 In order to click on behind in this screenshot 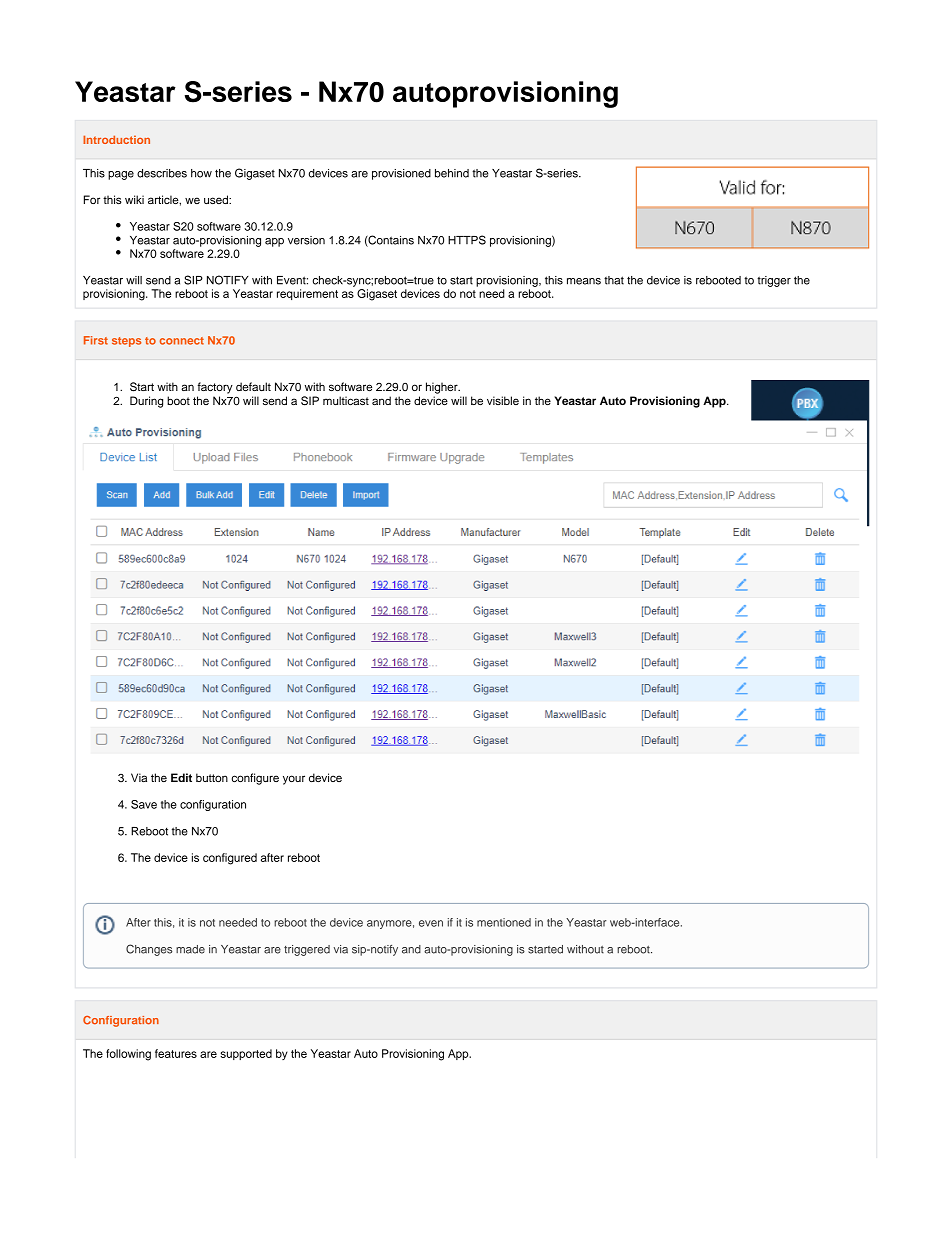, I will do `click(452, 173)`.
